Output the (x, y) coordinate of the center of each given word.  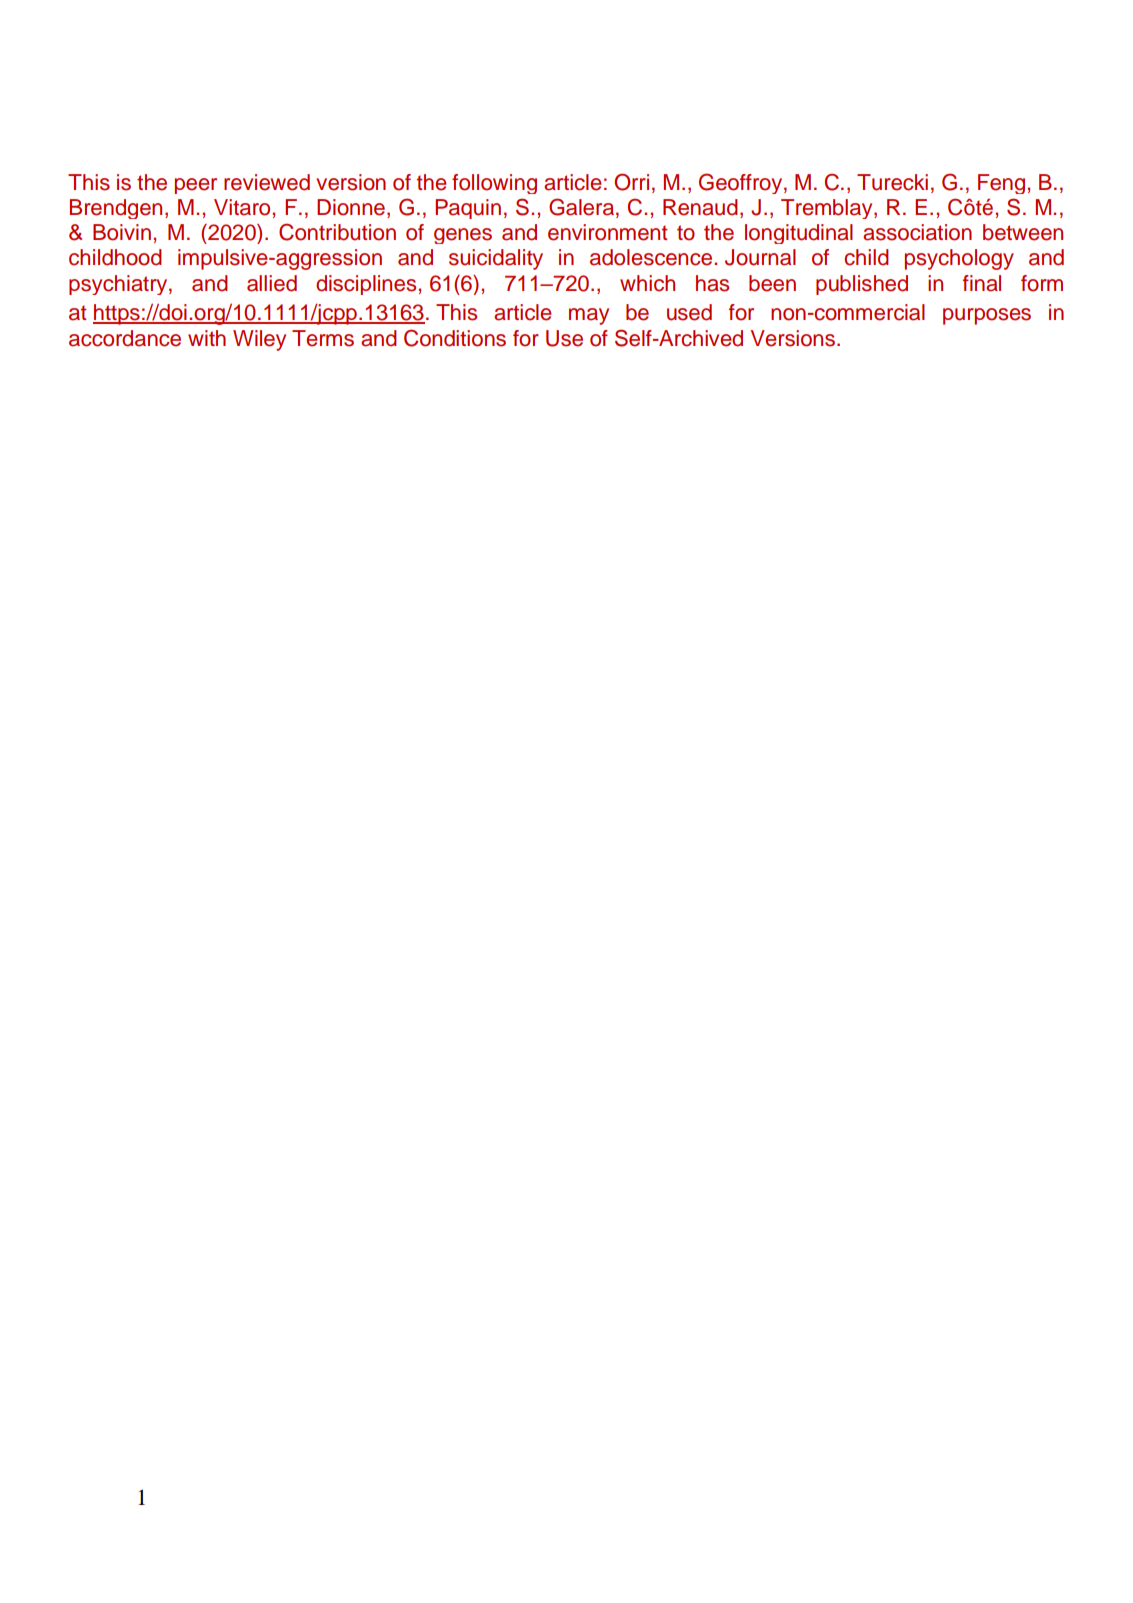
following (494, 184)
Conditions (455, 338)
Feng (1001, 184)
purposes (987, 316)
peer (196, 186)
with (207, 338)
